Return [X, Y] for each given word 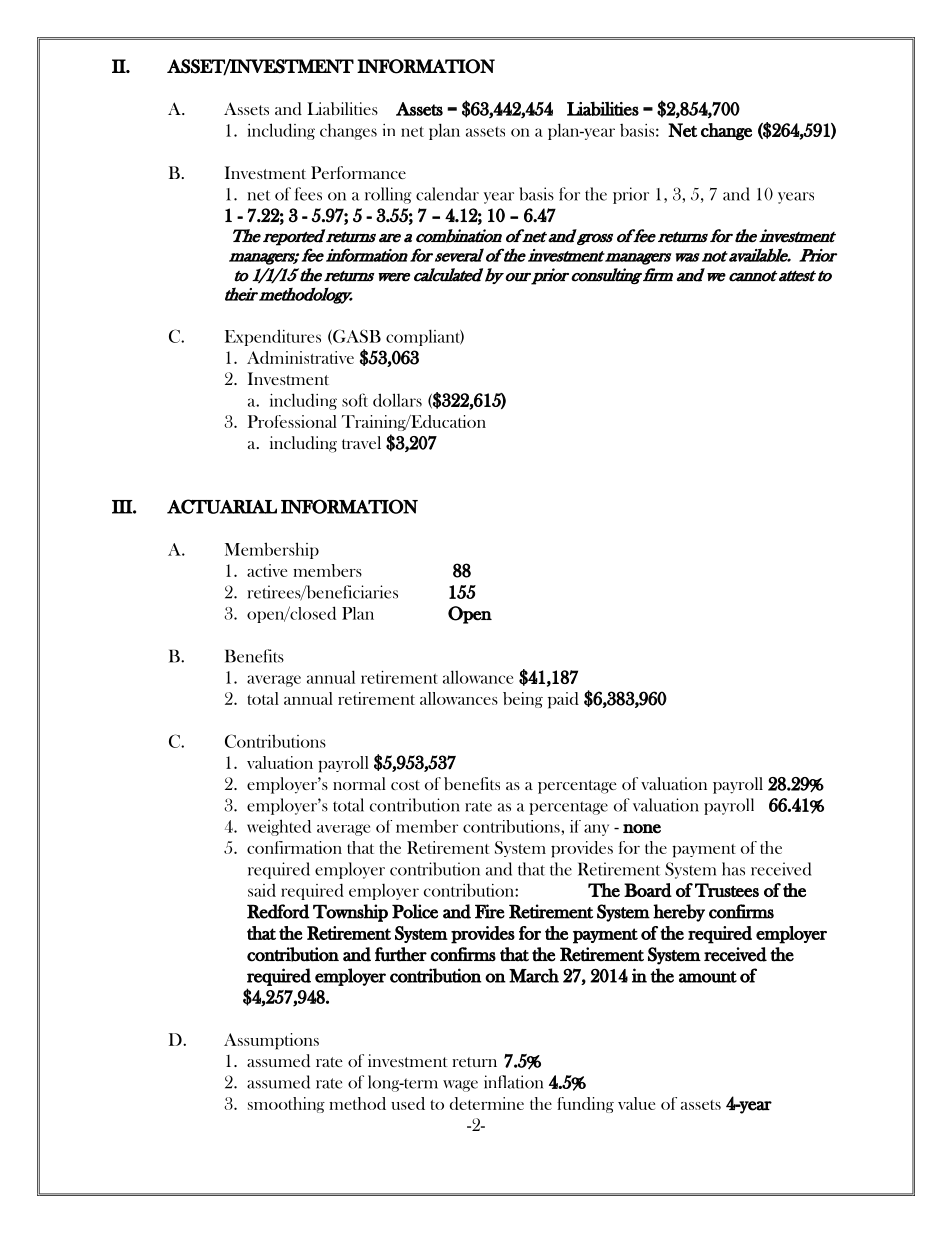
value [636, 1103]
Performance [358, 172]
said [262, 890]
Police [415, 911]
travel [361, 442]
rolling [388, 195]
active [267, 570]
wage [460, 1086]
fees [308, 194]
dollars [397, 400]
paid [563, 700]
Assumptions [271, 1041]
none [642, 829]
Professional [292, 421]
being [523, 700]
